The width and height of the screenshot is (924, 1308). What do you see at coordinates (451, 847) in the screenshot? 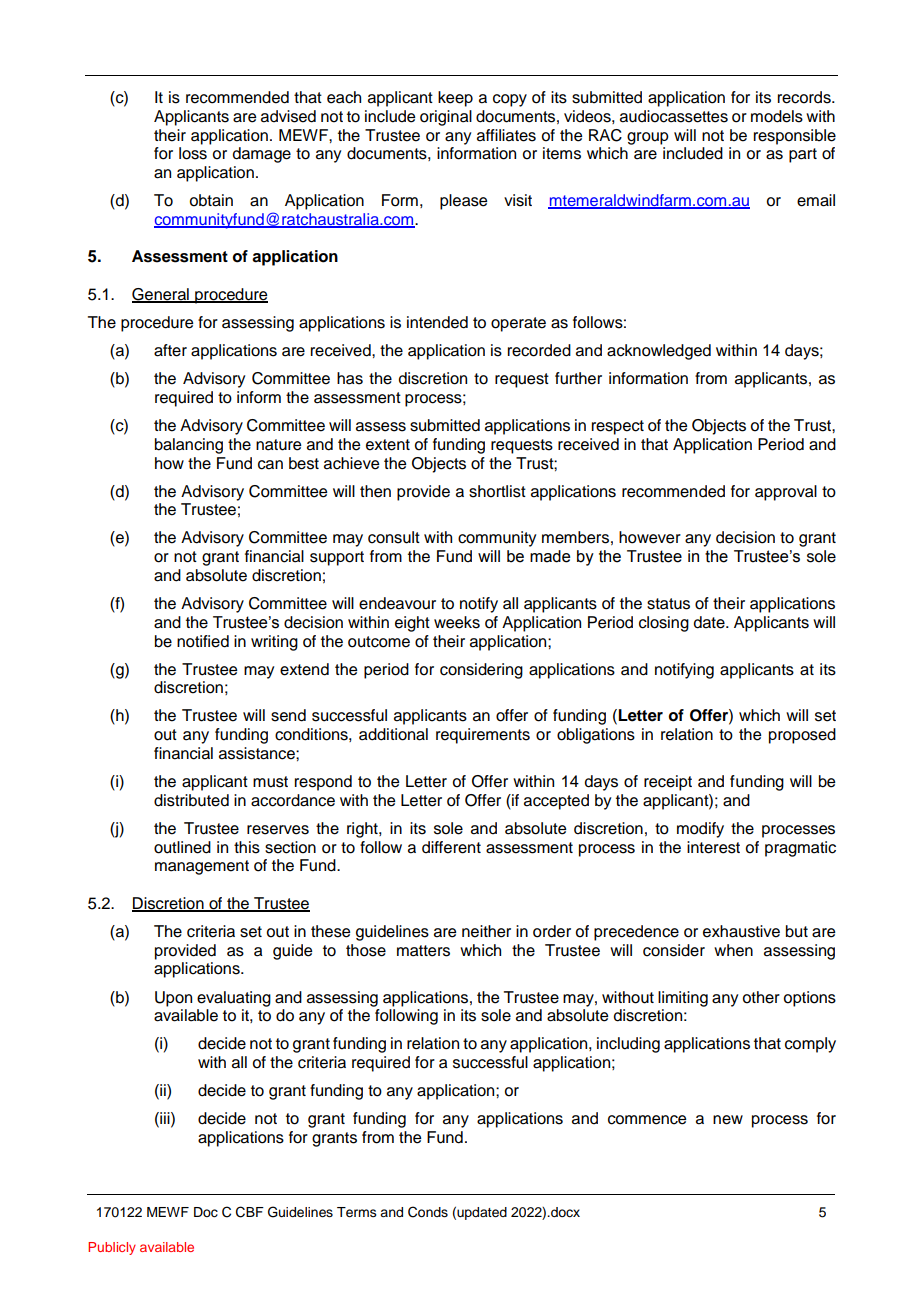
I see `different` at bounding box center [451, 847].
